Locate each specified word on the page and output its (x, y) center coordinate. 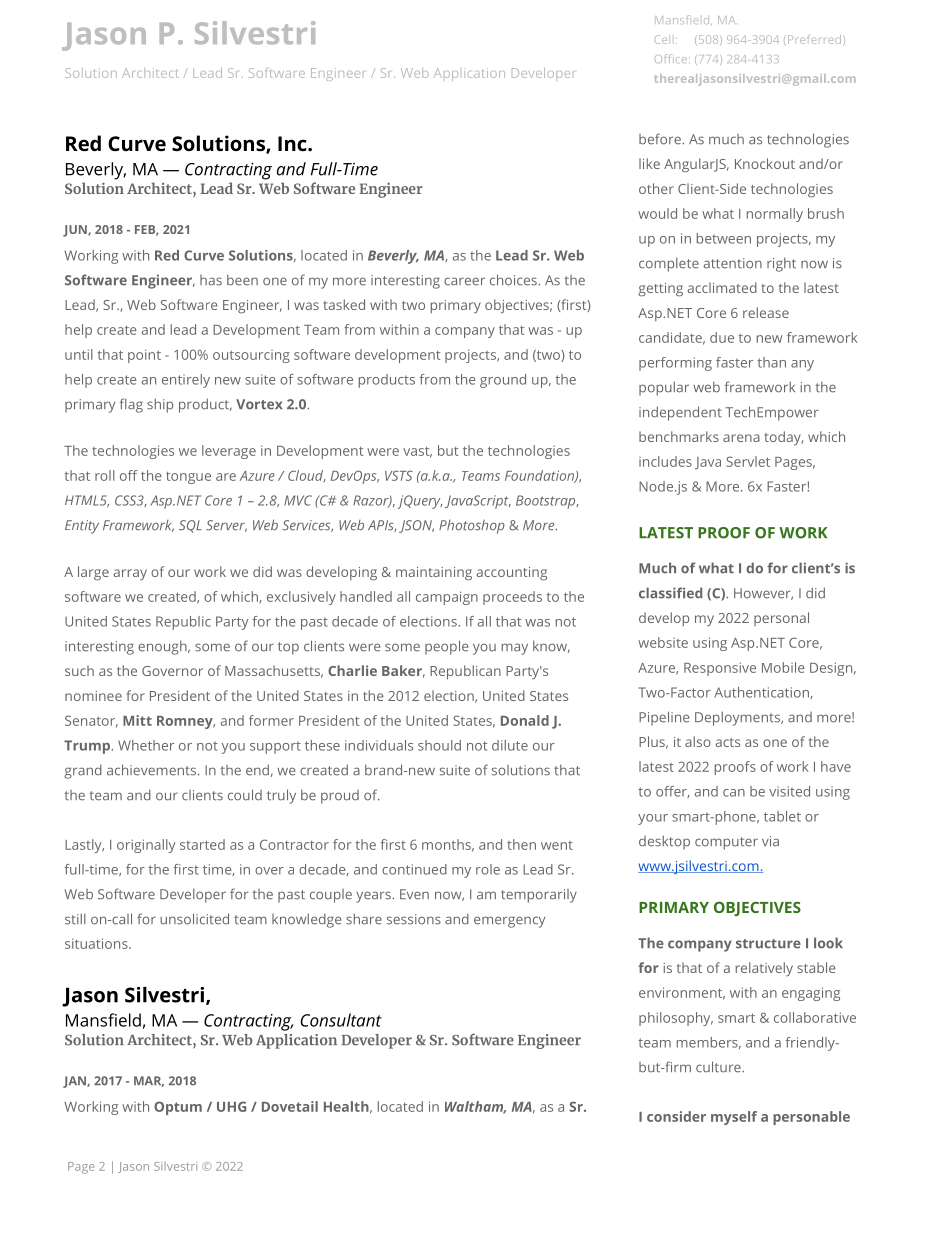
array (130, 574)
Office (671, 58)
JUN (76, 231)
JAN (75, 1082)
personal (781, 619)
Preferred (814, 40)
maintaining (434, 574)
